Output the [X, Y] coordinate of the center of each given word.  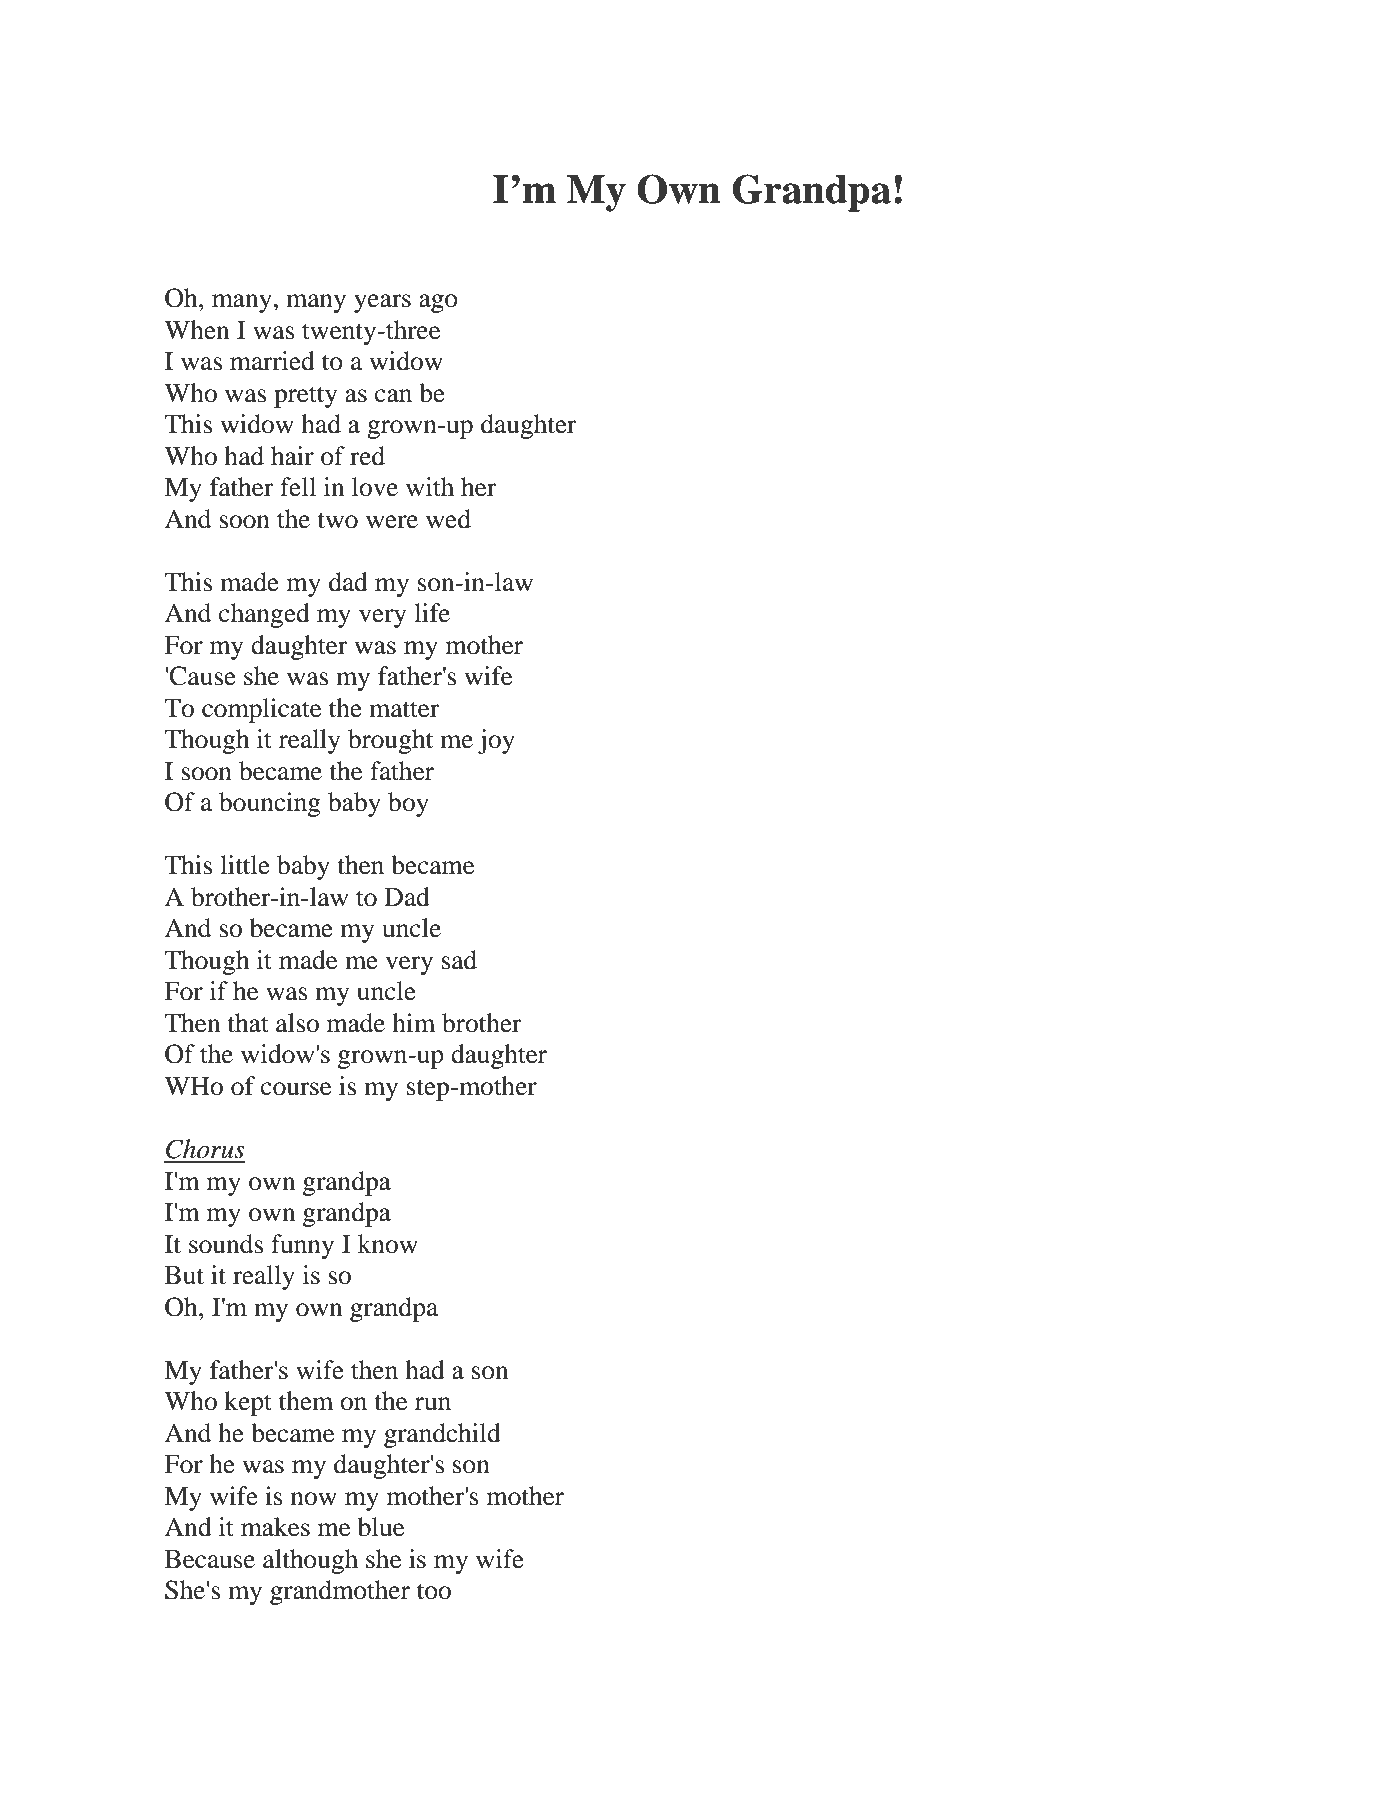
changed [264, 615]
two [337, 520]
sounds [226, 1244]
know [388, 1244]
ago [438, 303]
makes [275, 1527]
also [297, 1023]
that [248, 1023]
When [196, 330]
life [432, 613]
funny [302, 1246]
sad [459, 960]
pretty [305, 397]
